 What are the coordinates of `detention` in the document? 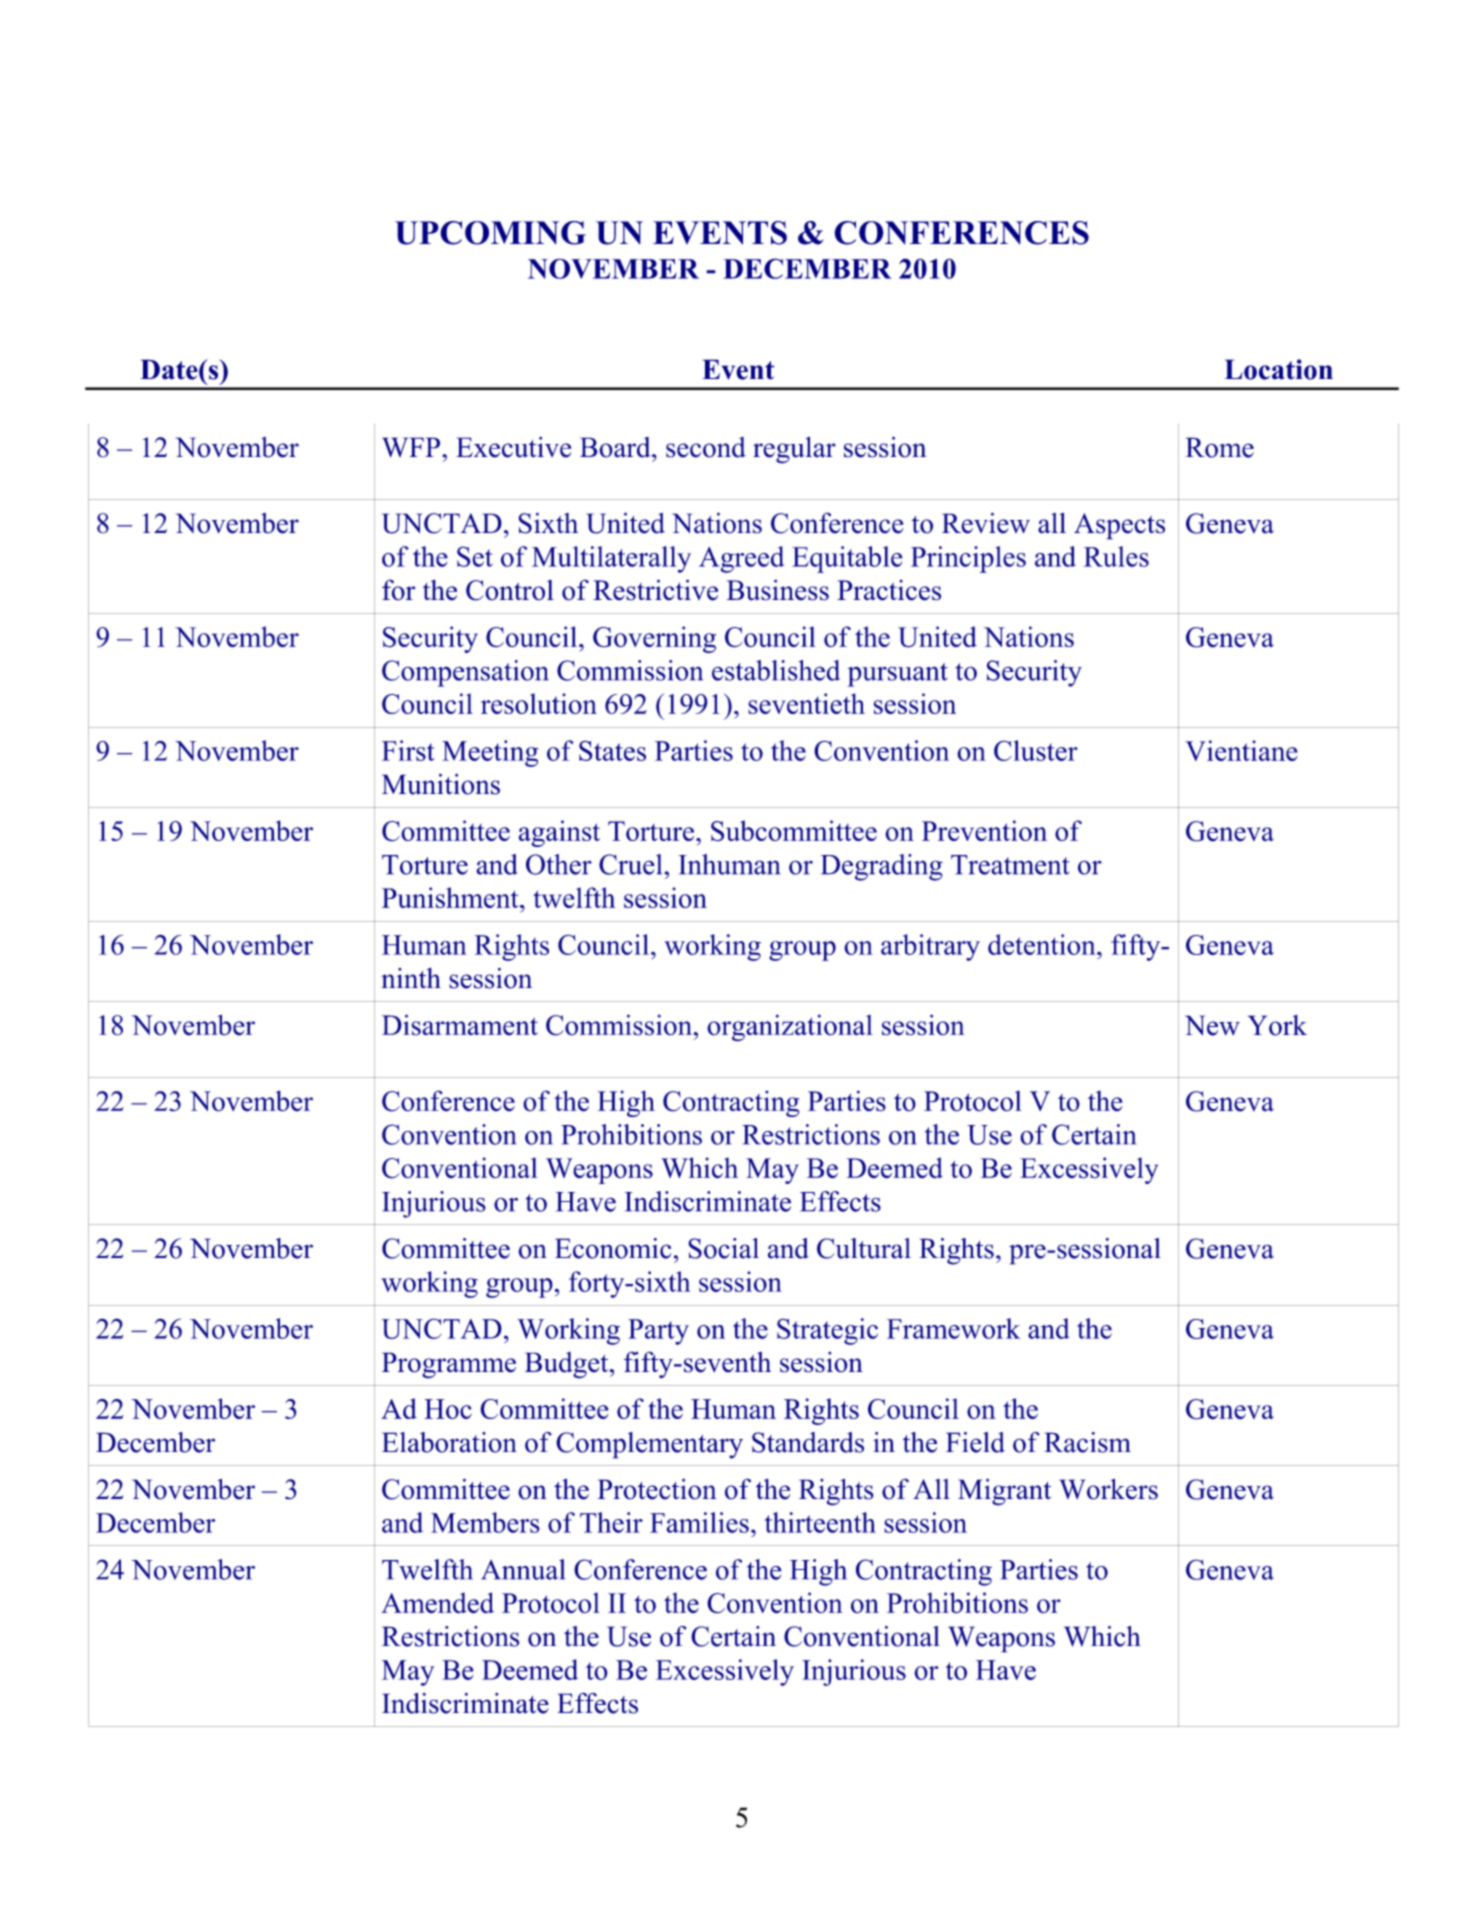 It's located at (1043, 944).
